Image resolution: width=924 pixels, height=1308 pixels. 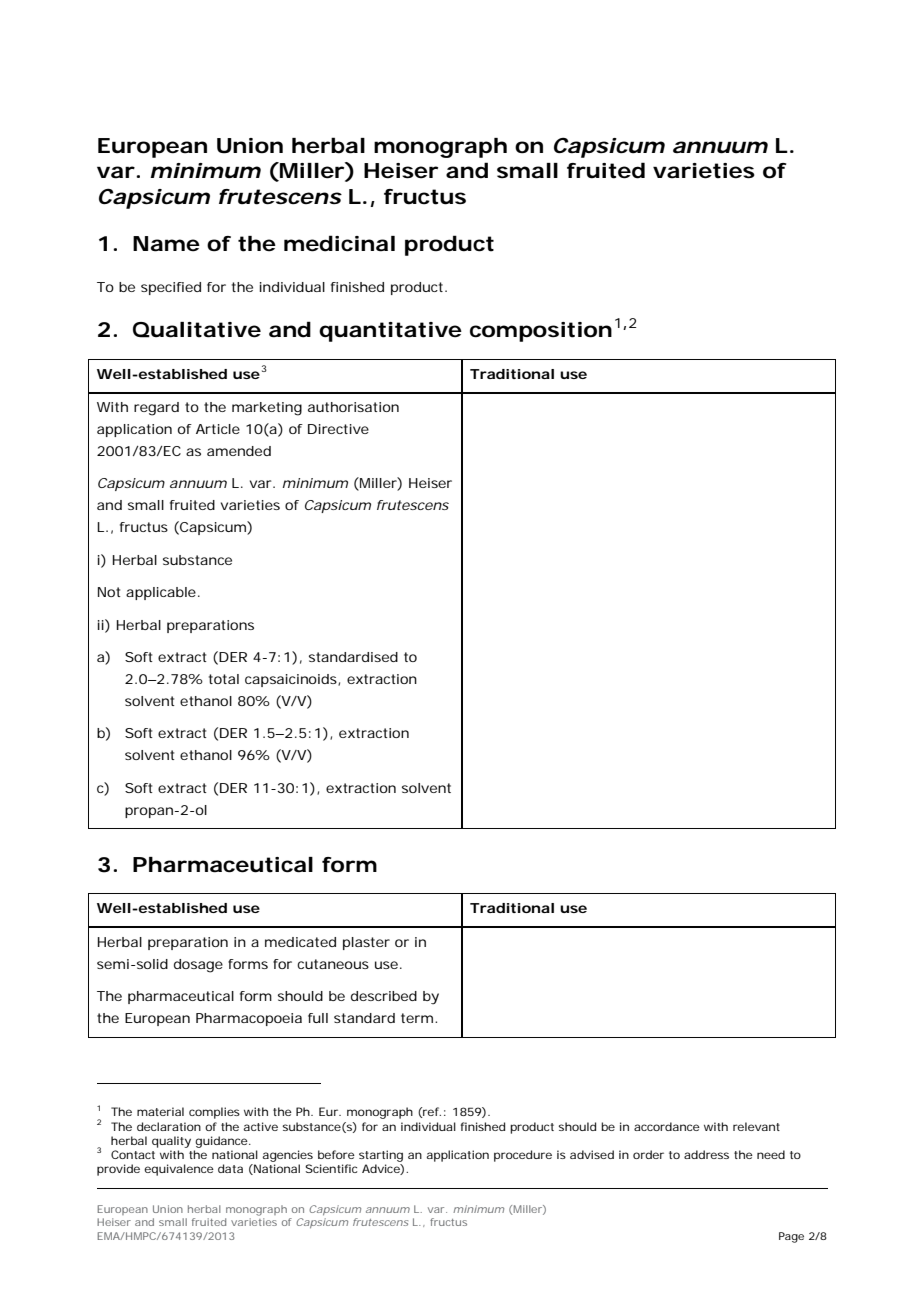 What do you see at coordinates (381, 1156) in the screenshot?
I see `starting` at bounding box center [381, 1156].
